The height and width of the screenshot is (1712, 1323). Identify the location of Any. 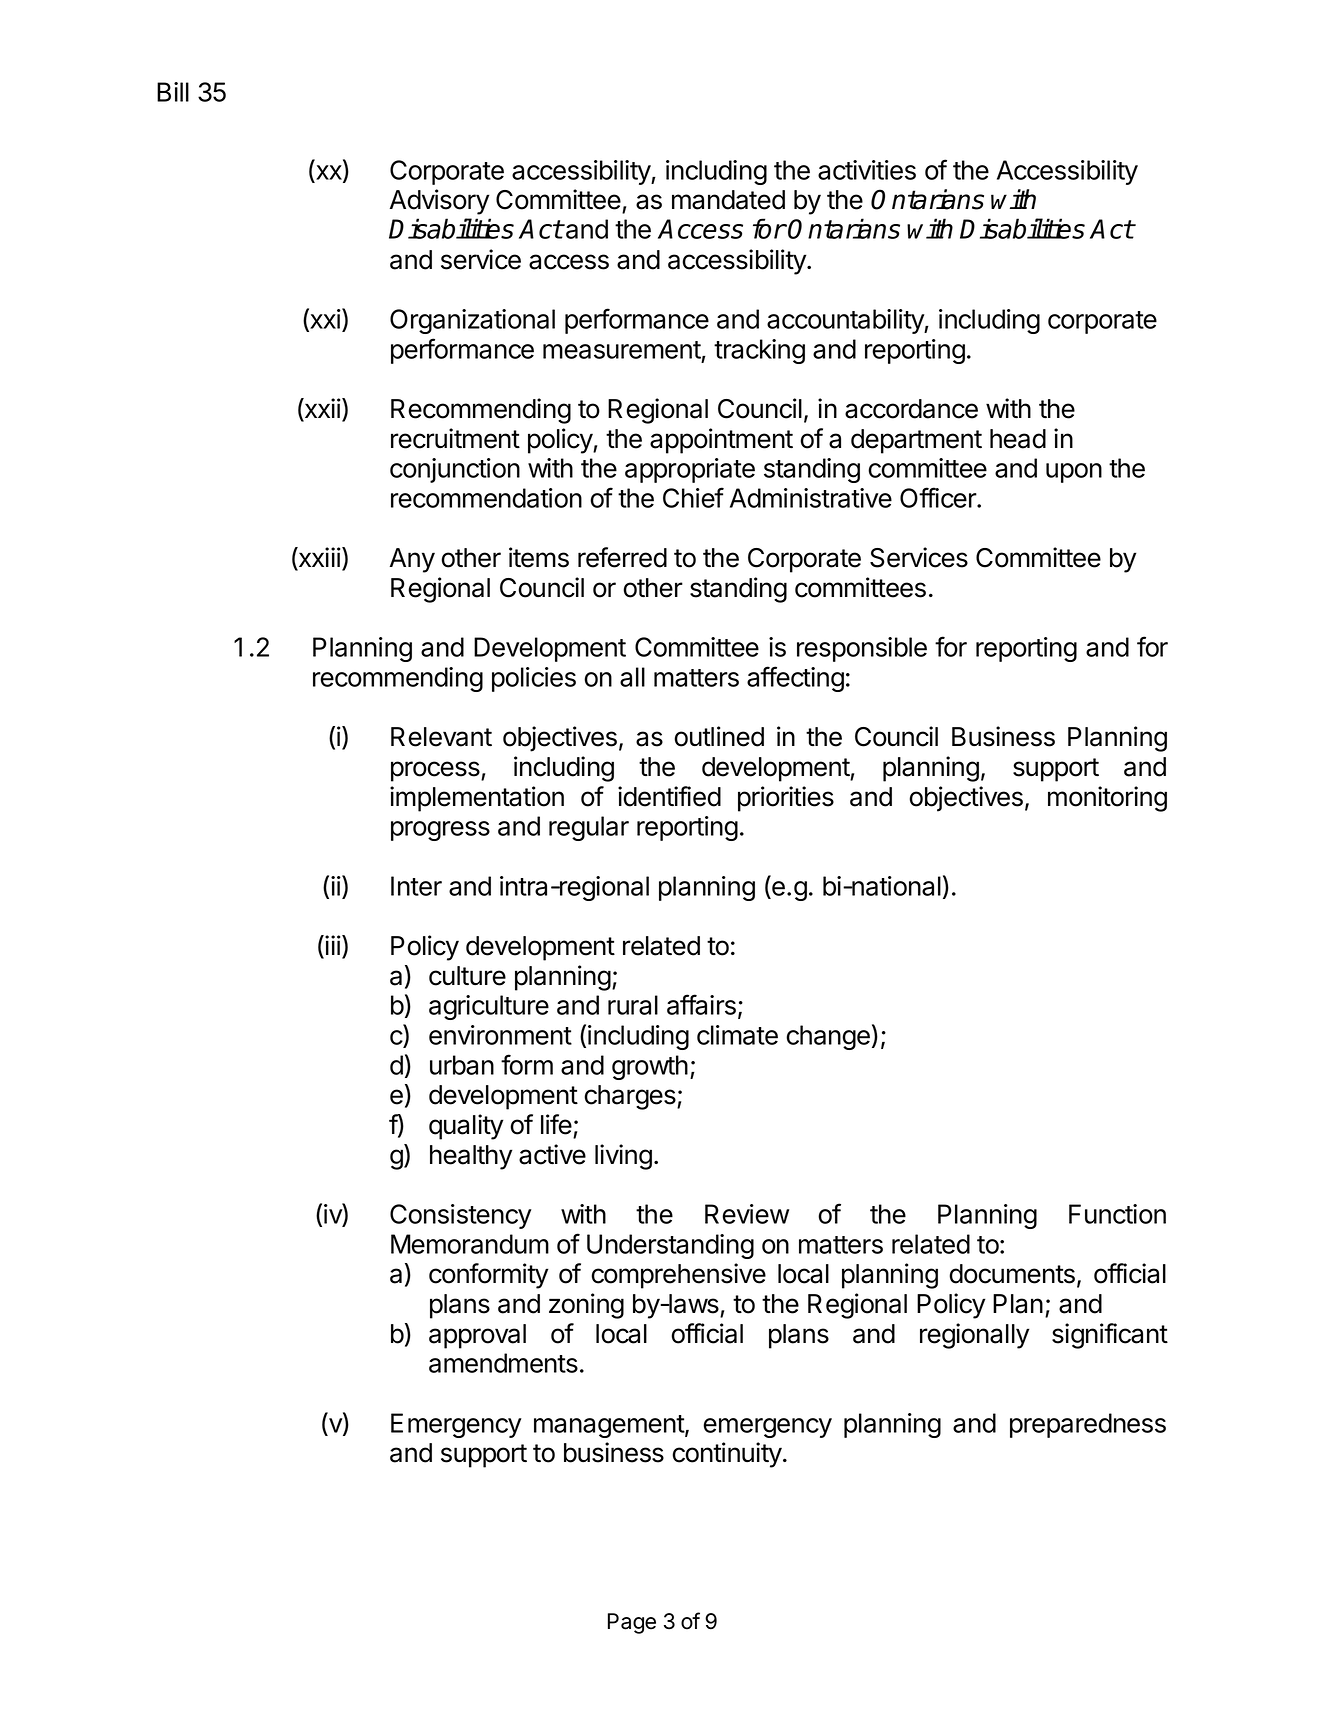
(412, 560).
